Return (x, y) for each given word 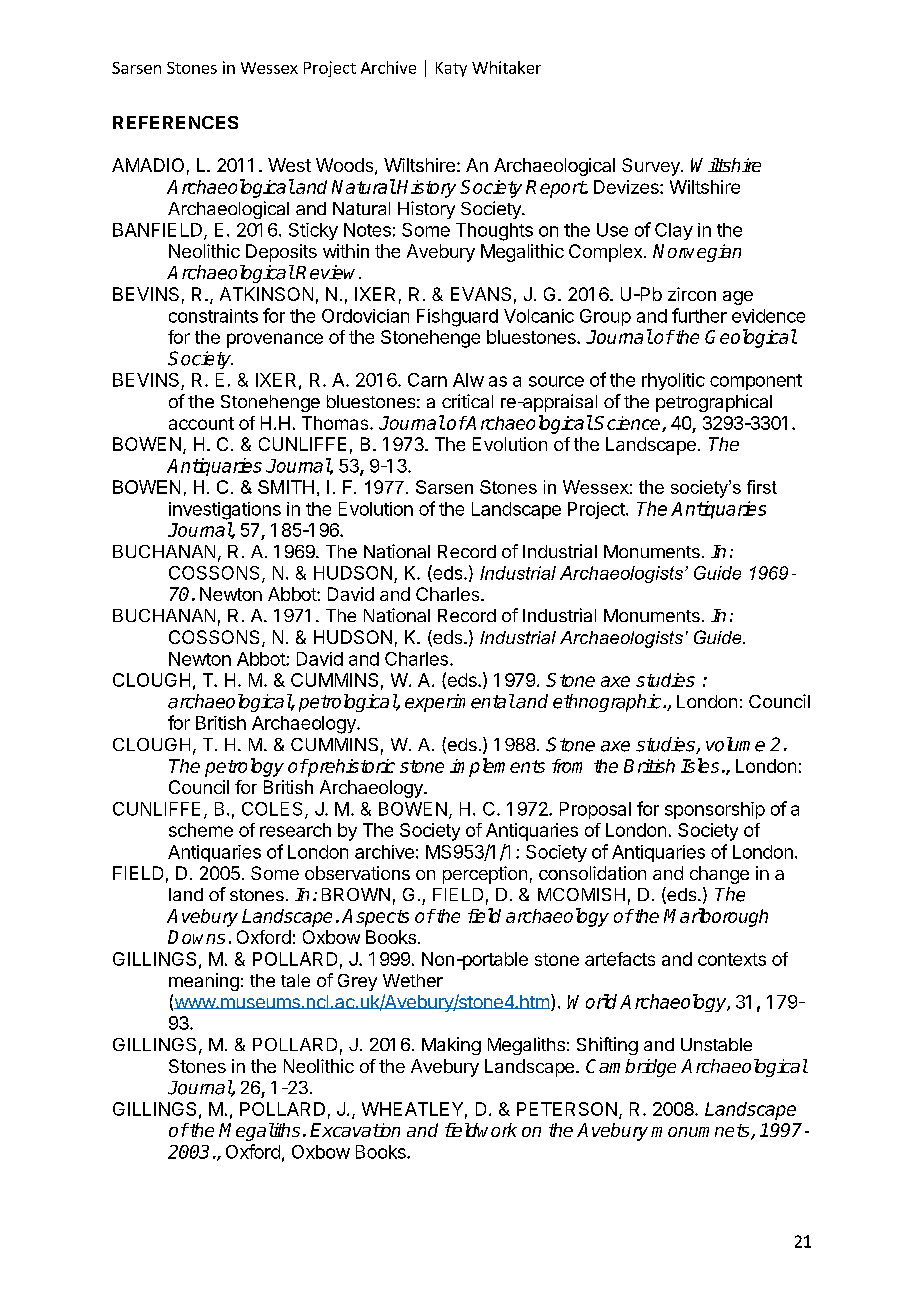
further (699, 315)
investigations (225, 511)
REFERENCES (175, 122)
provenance (275, 340)
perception (485, 875)
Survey (652, 167)
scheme (201, 830)
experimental (460, 703)
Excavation (355, 1130)
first (762, 487)
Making (451, 1046)
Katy (451, 69)
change (719, 875)
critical (467, 401)
